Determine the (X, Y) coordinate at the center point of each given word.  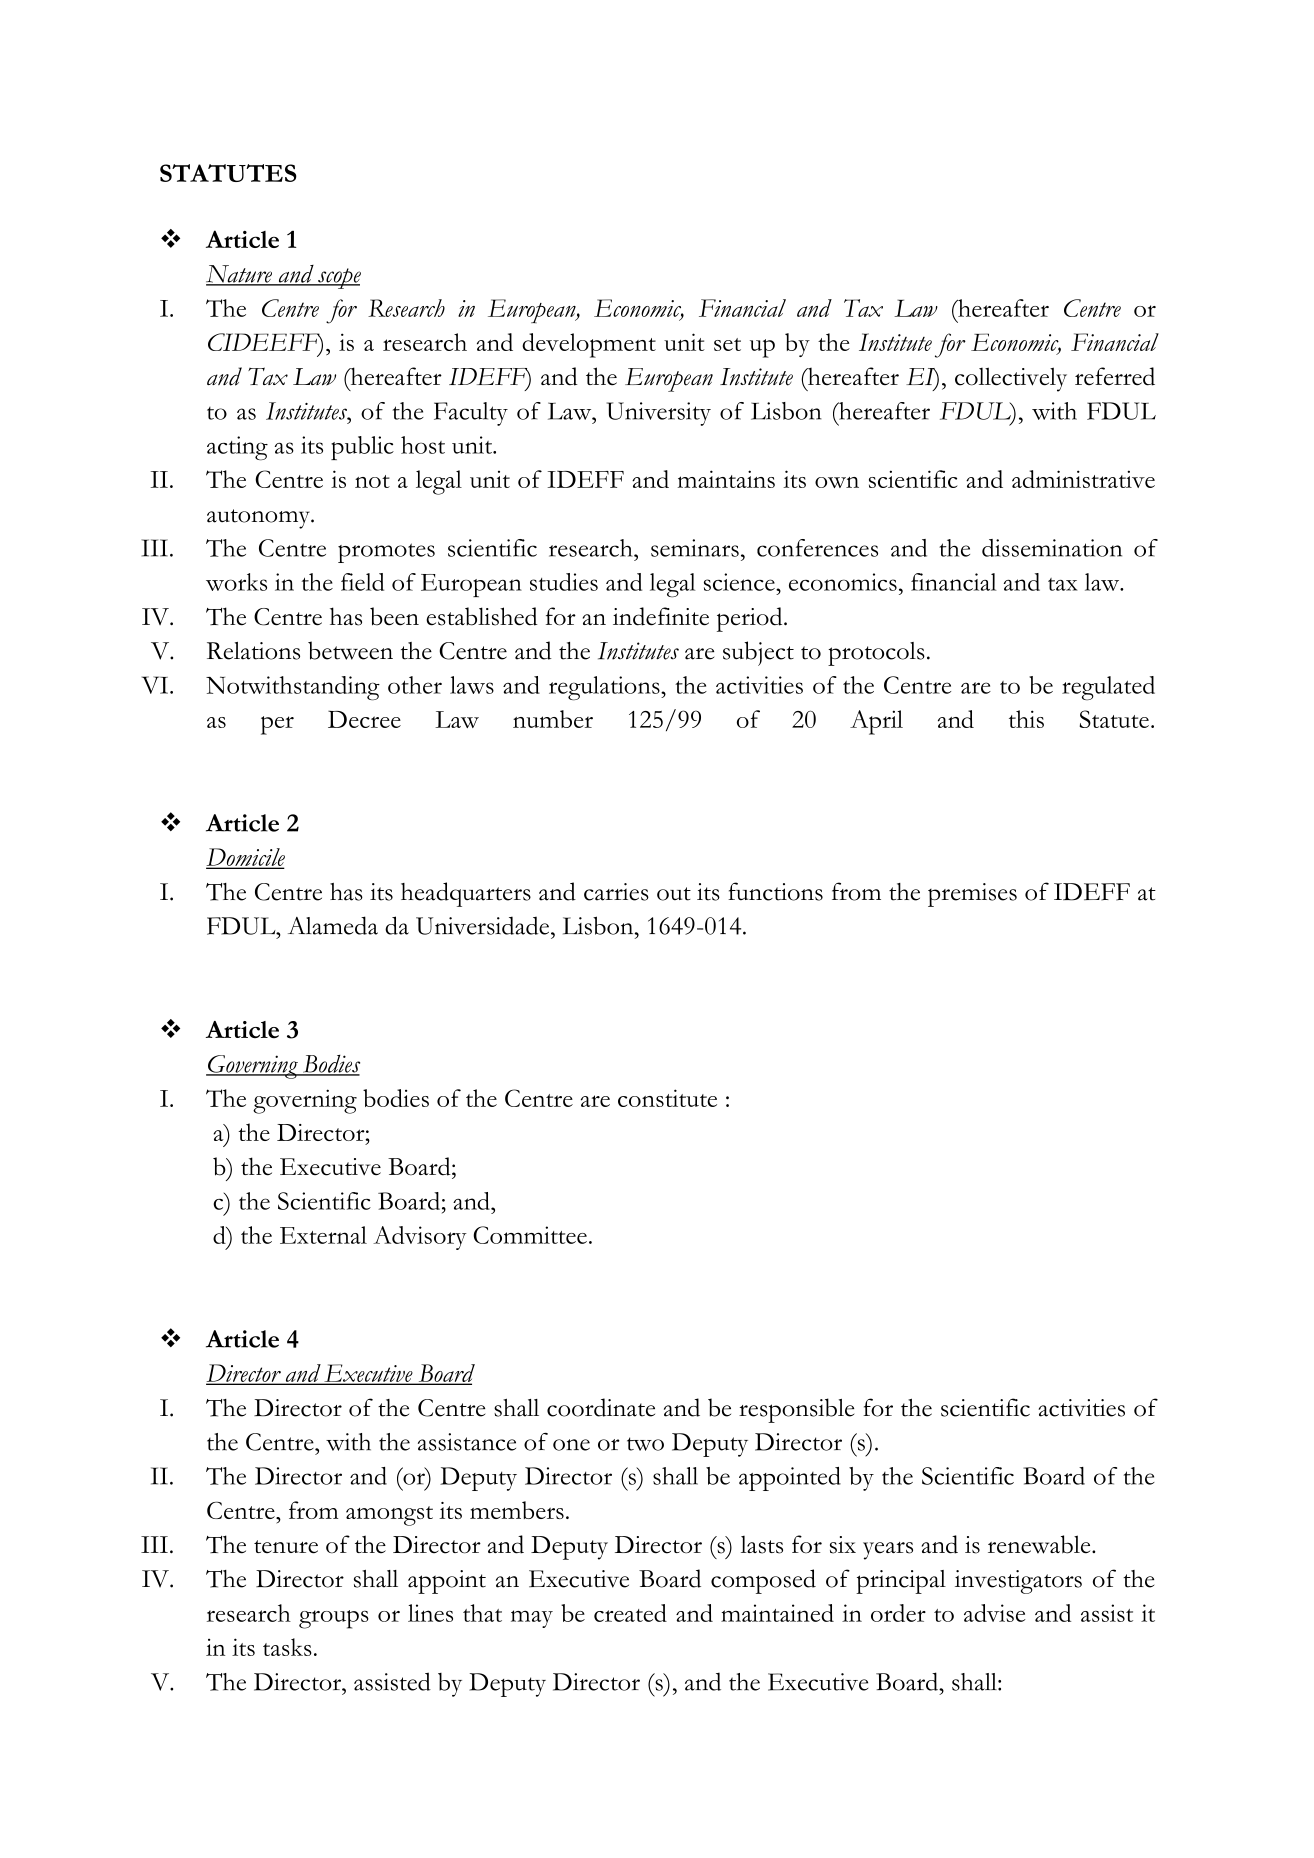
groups (334, 1619)
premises (972, 895)
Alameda (333, 925)
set (727, 344)
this (1026, 719)
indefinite (661, 616)
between (350, 650)
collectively (1011, 379)
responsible (796, 1410)
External (323, 1235)
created (630, 1613)
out (674, 894)
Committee (530, 1235)
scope (338, 278)
